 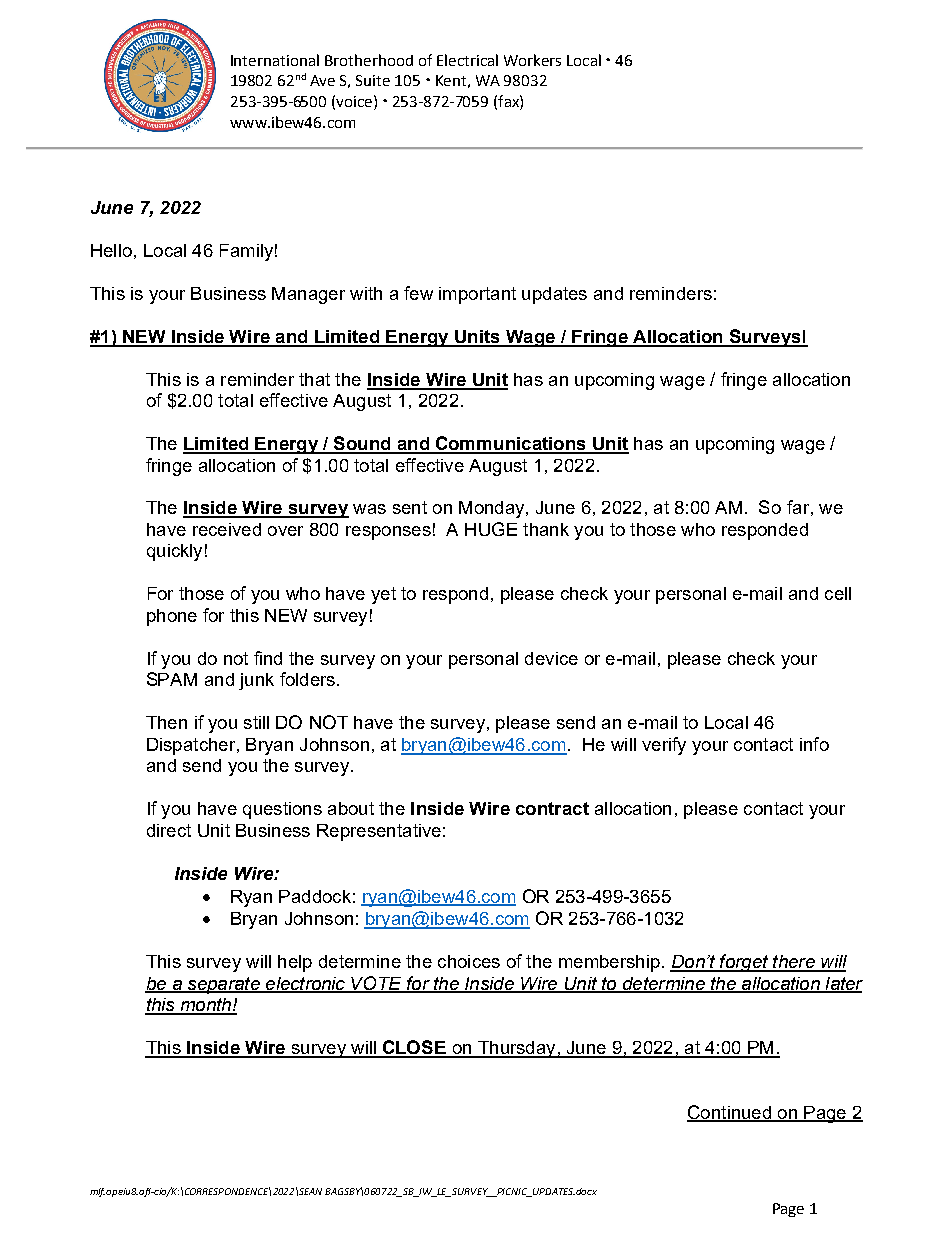 What do you see at coordinates (552, 808) in the document?
I see `contract` at bounding box center [552, 808].
